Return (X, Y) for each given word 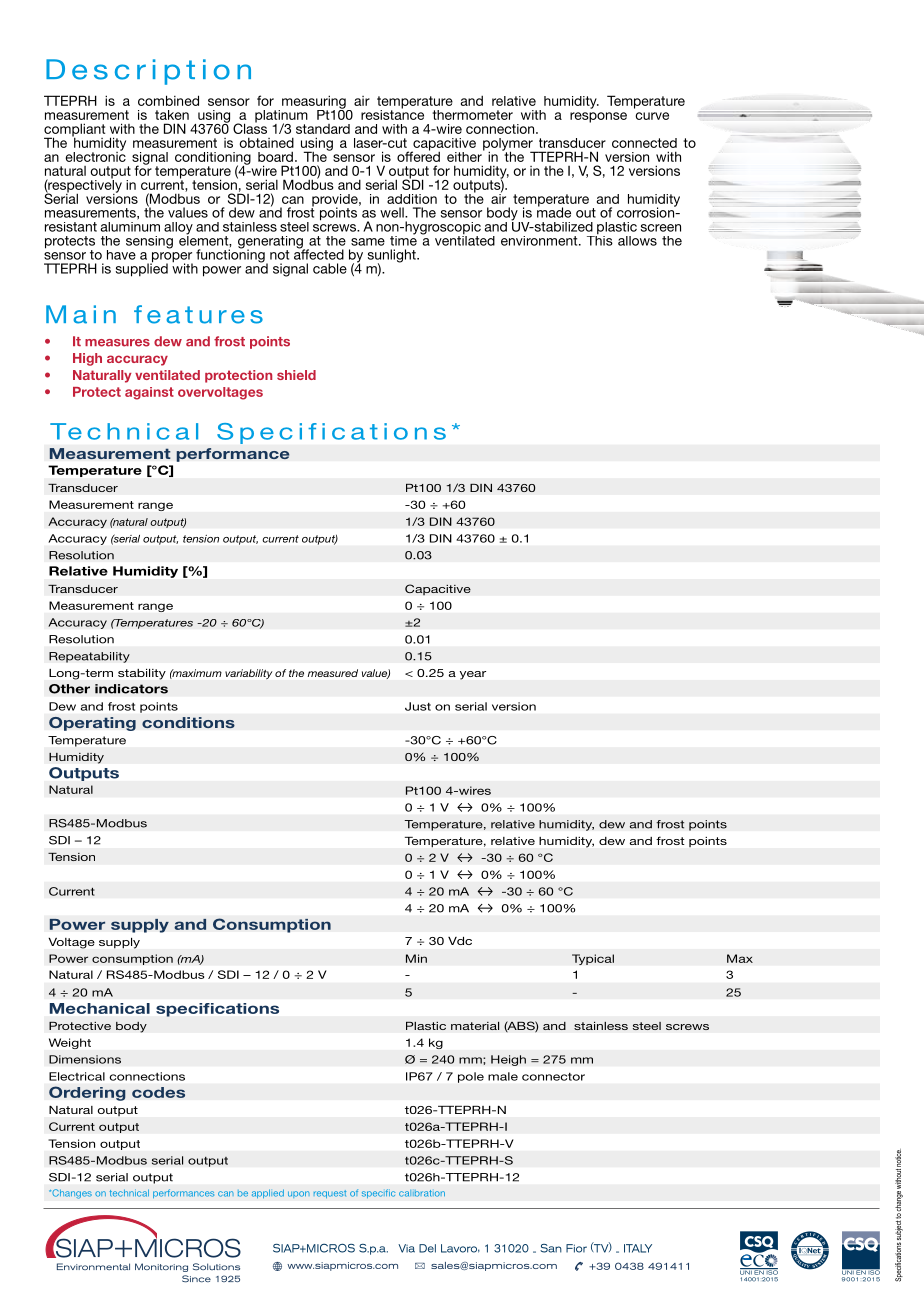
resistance (392, 113)
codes (158, 1092)
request (330, 1194)
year (473, 675)
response (598, 117)
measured (333, 673)
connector (553, 1077)
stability (142, 674)
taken (172, 115)
